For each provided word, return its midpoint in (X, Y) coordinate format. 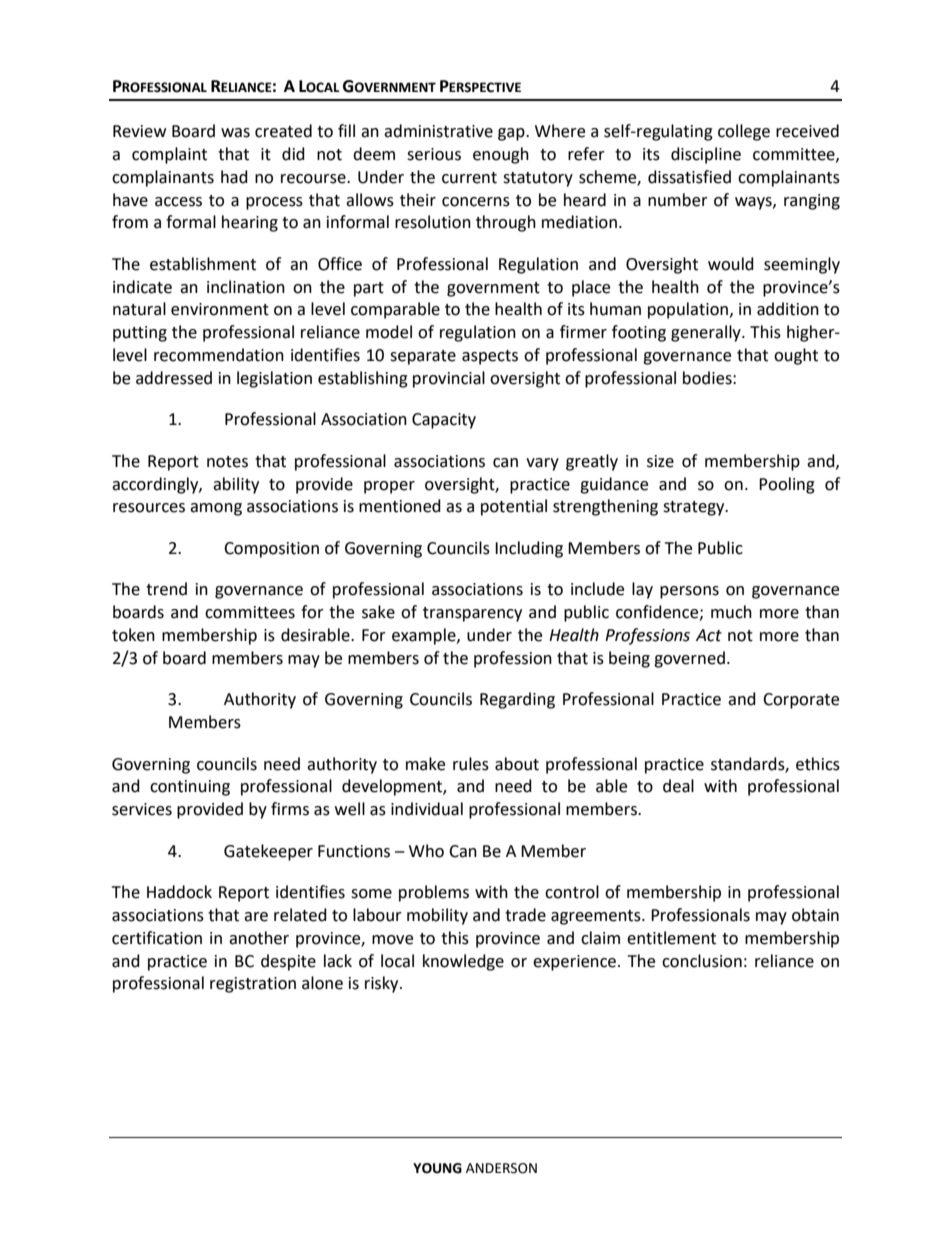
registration (253, 985)
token (133, 635)
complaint (169, 155)
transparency (472, 614)
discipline (706, 155)
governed (689, 659)
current (469, 178)
